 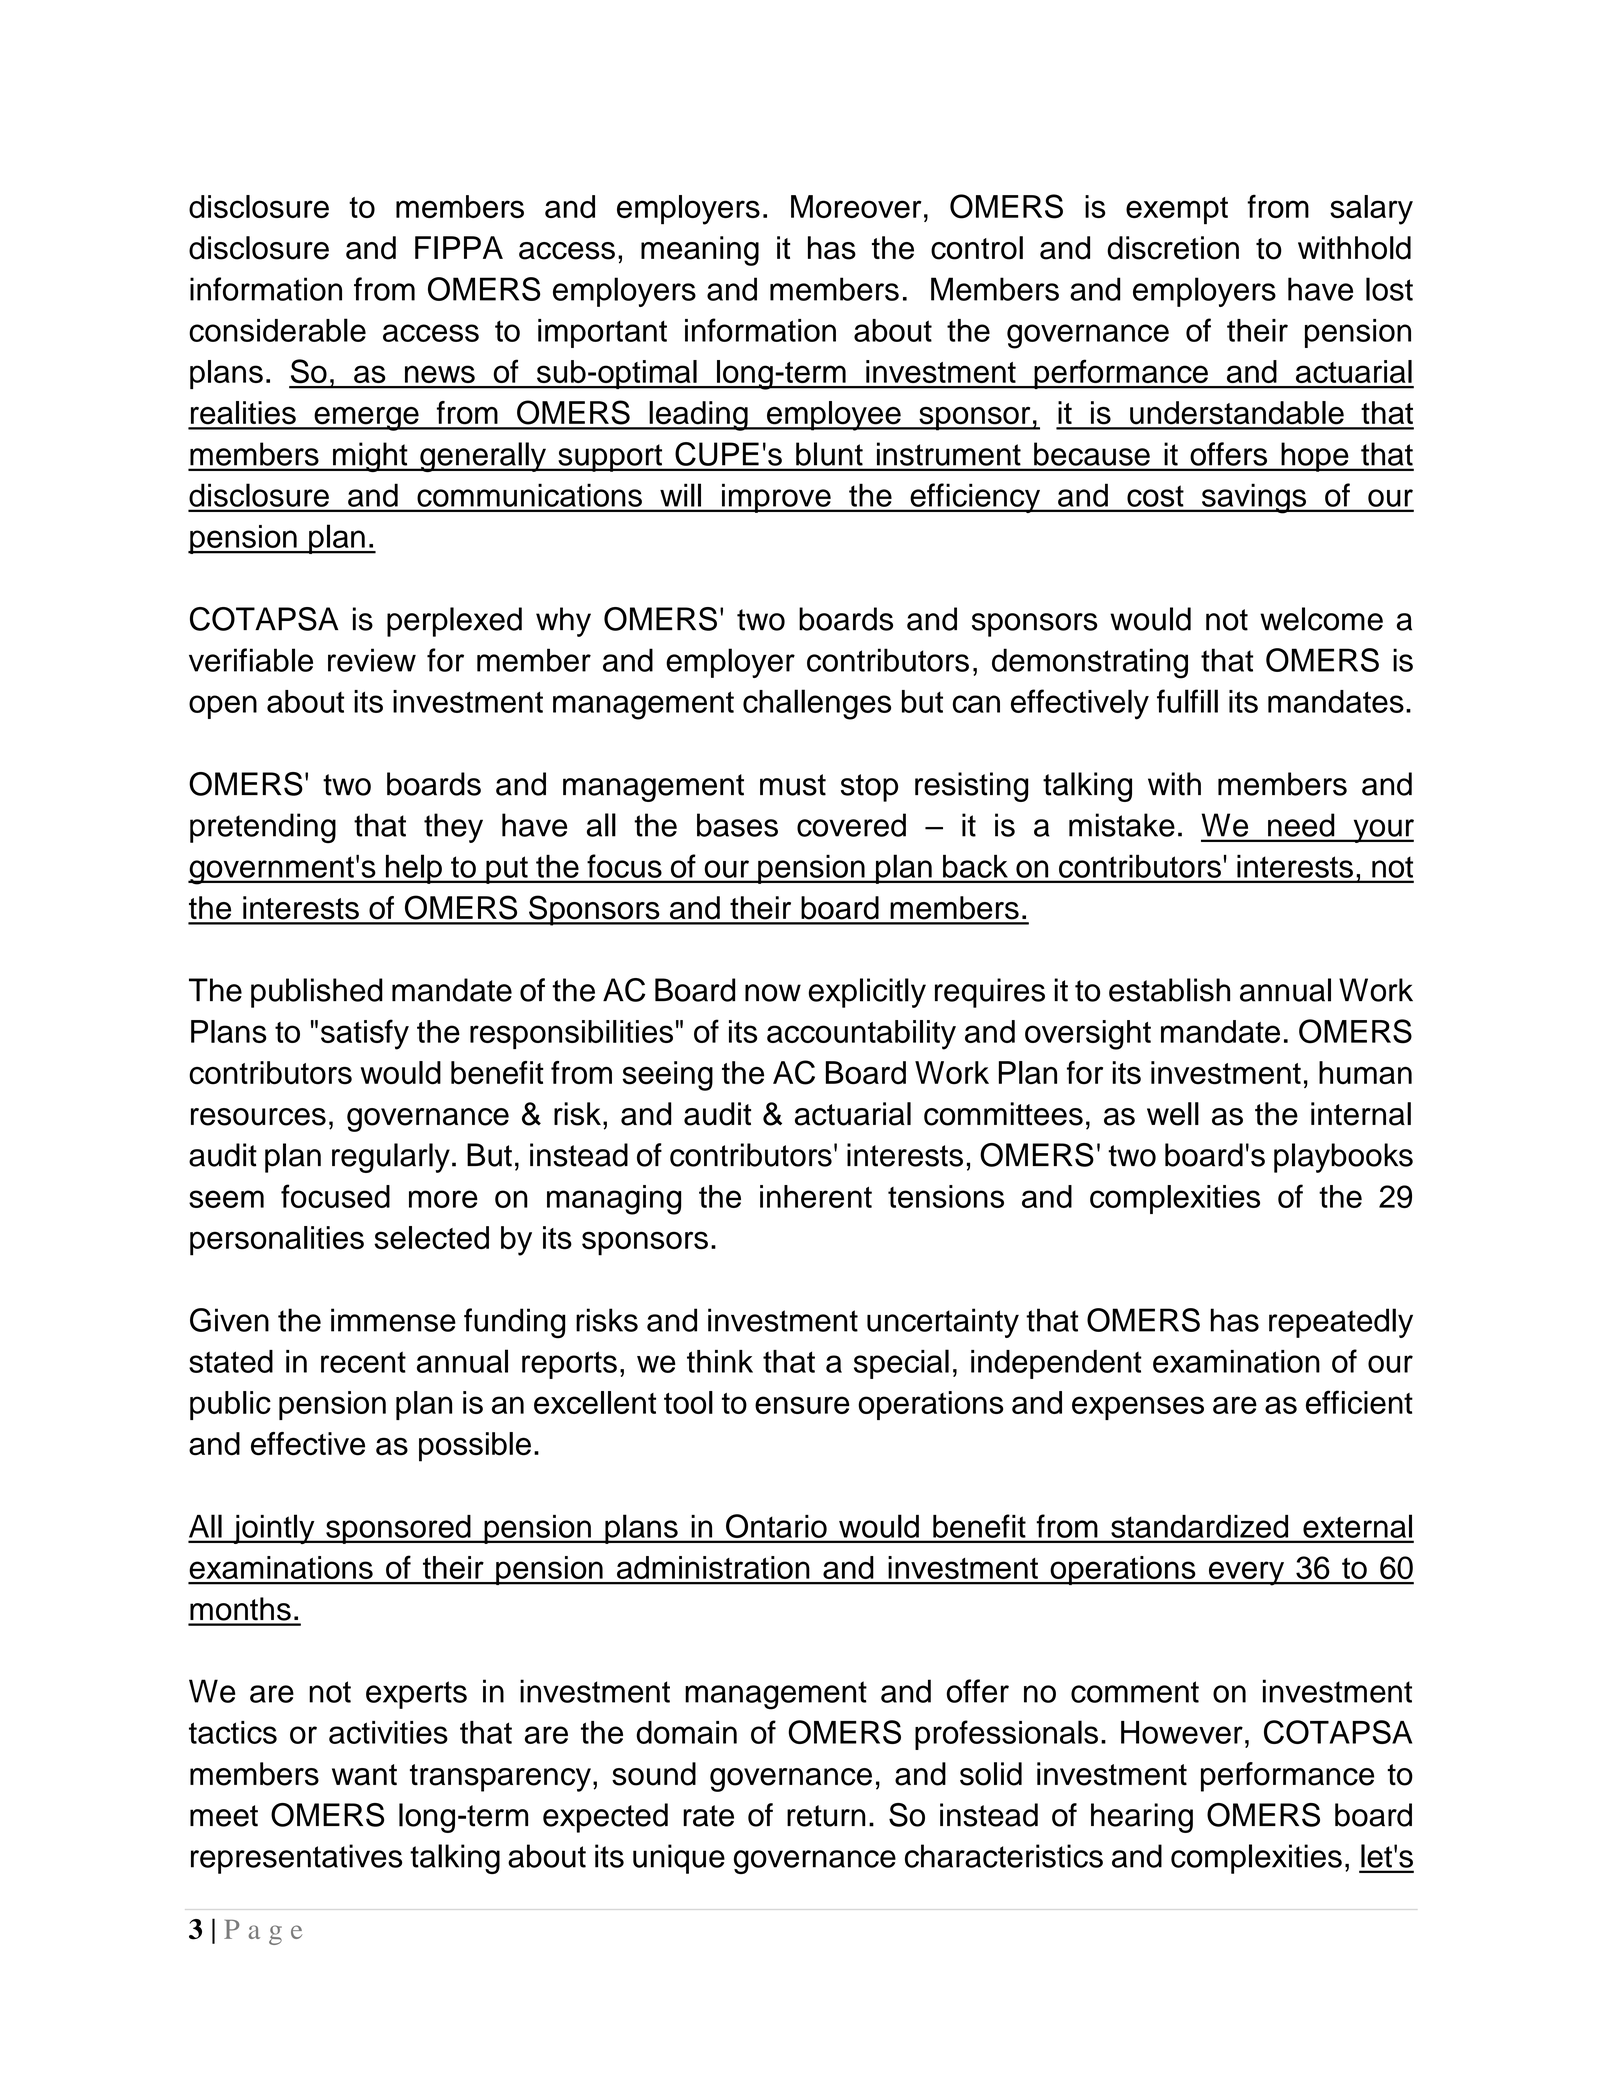 I want to click on want, so click(x=364, y=1775).
